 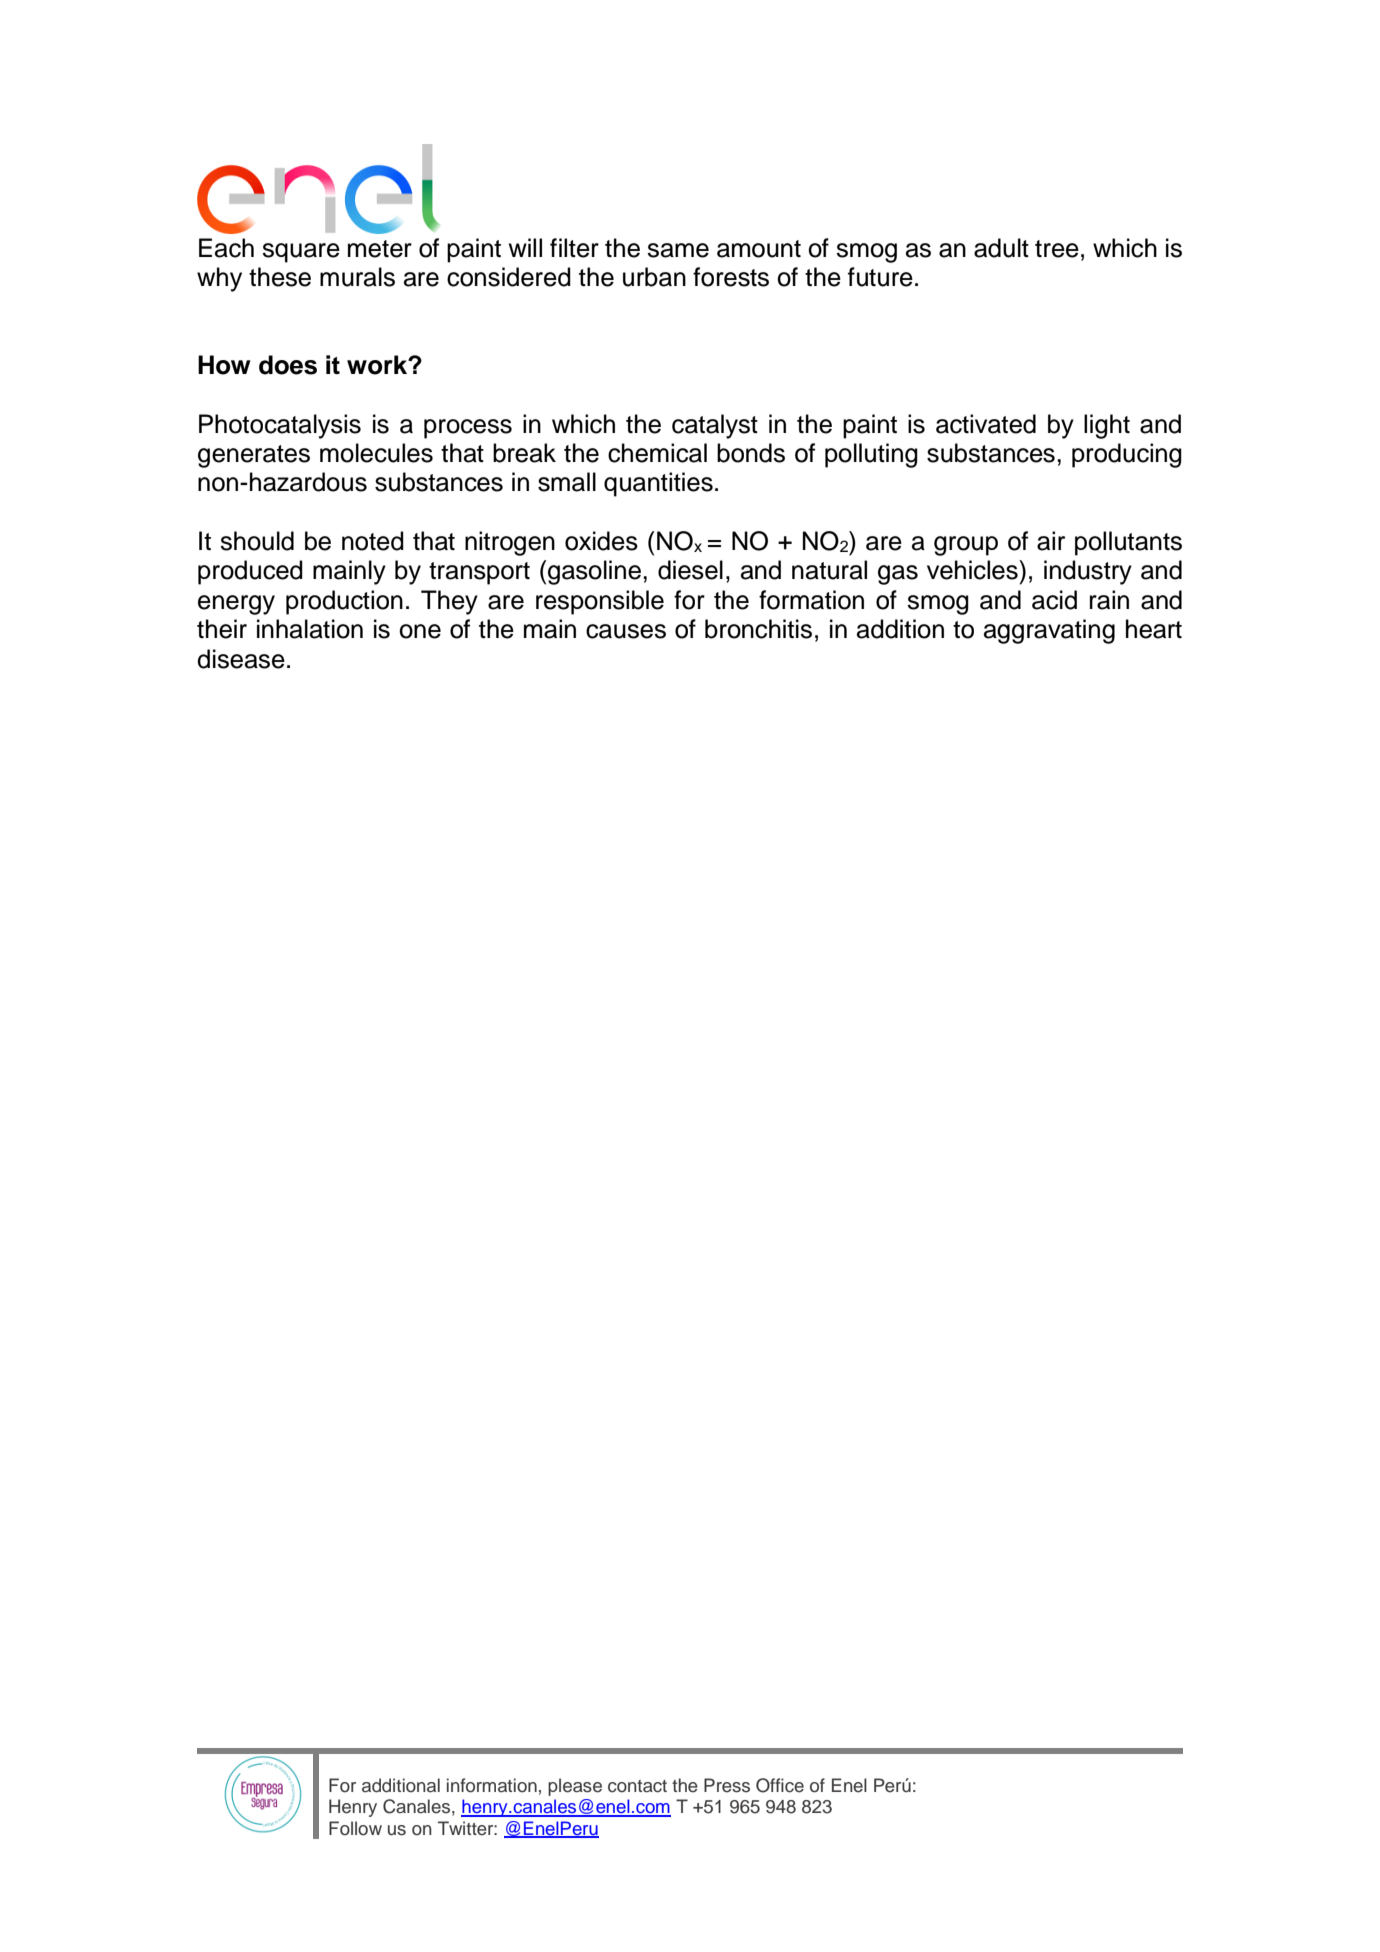 I want to click on disease, so click(x=241, y=659).
